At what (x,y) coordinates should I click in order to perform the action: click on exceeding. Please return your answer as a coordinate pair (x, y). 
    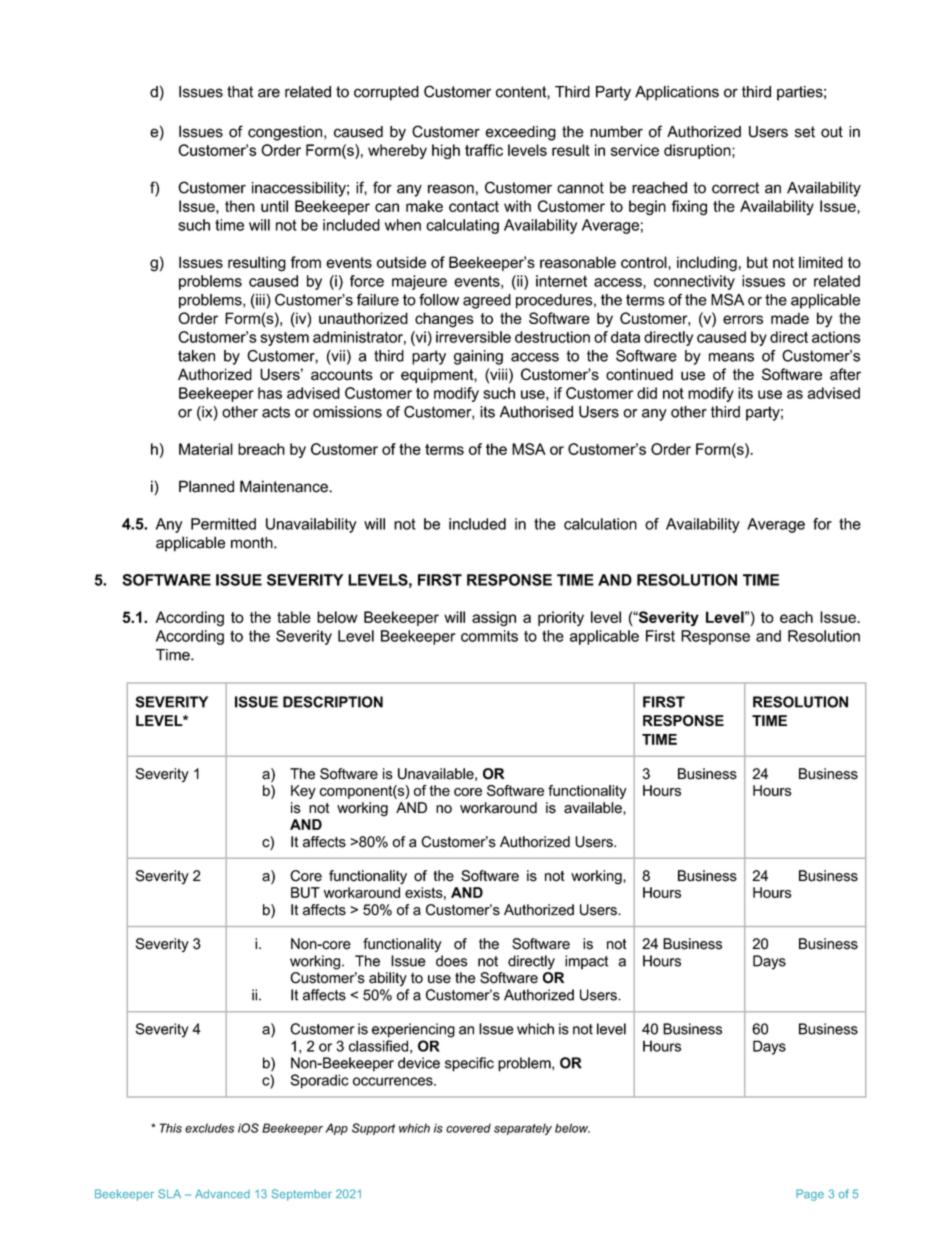
    Looking at the image, I should click on (521, 133).
